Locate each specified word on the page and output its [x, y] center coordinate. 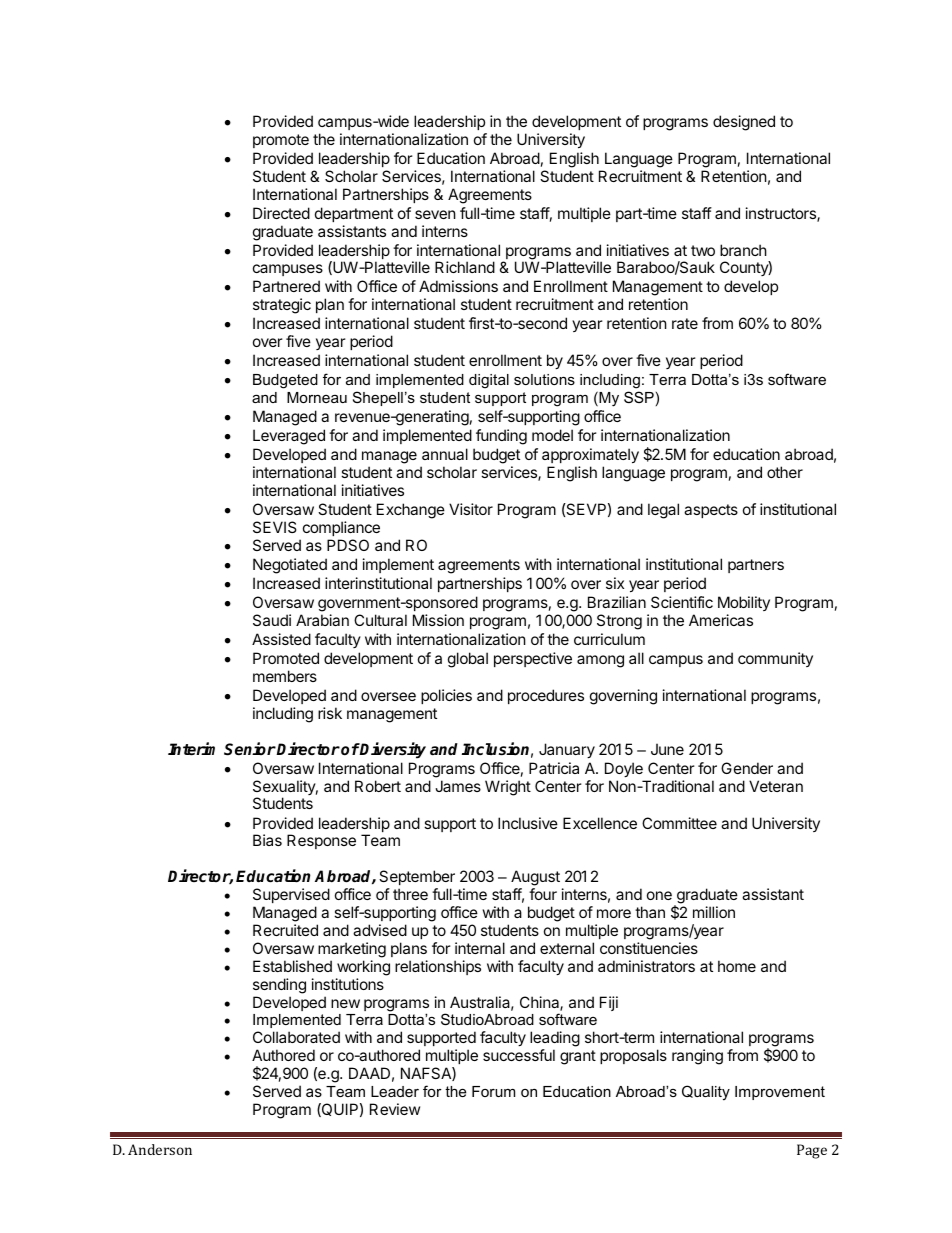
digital [489, 381]
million [714, 912]
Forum [493, 1091]
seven [435, 214]
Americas [721, 620]
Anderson [160, 1149]
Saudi [272, 620]
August [535, 879]
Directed [281, 213]
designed [744, 123]
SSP [639, 397]
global [468, 660]
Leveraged [289, 437]
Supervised [291, 895]
